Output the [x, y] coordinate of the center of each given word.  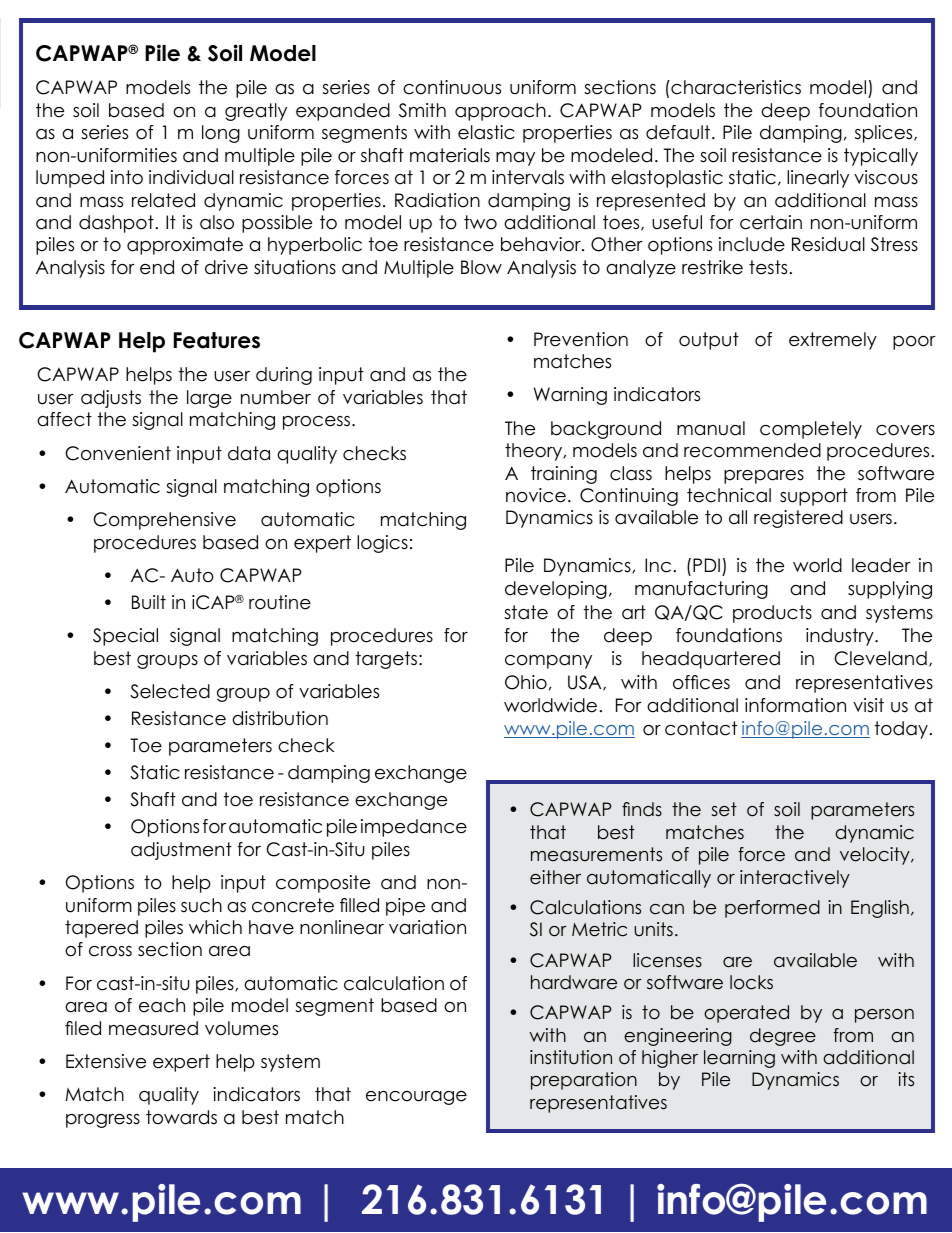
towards [181, 1117]
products [772, 614]
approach [500, 112]
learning [739, 1059]
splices [885, 134]
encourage [416, 1098]
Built [149, 602]
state [526, 612]
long [221, 134]
